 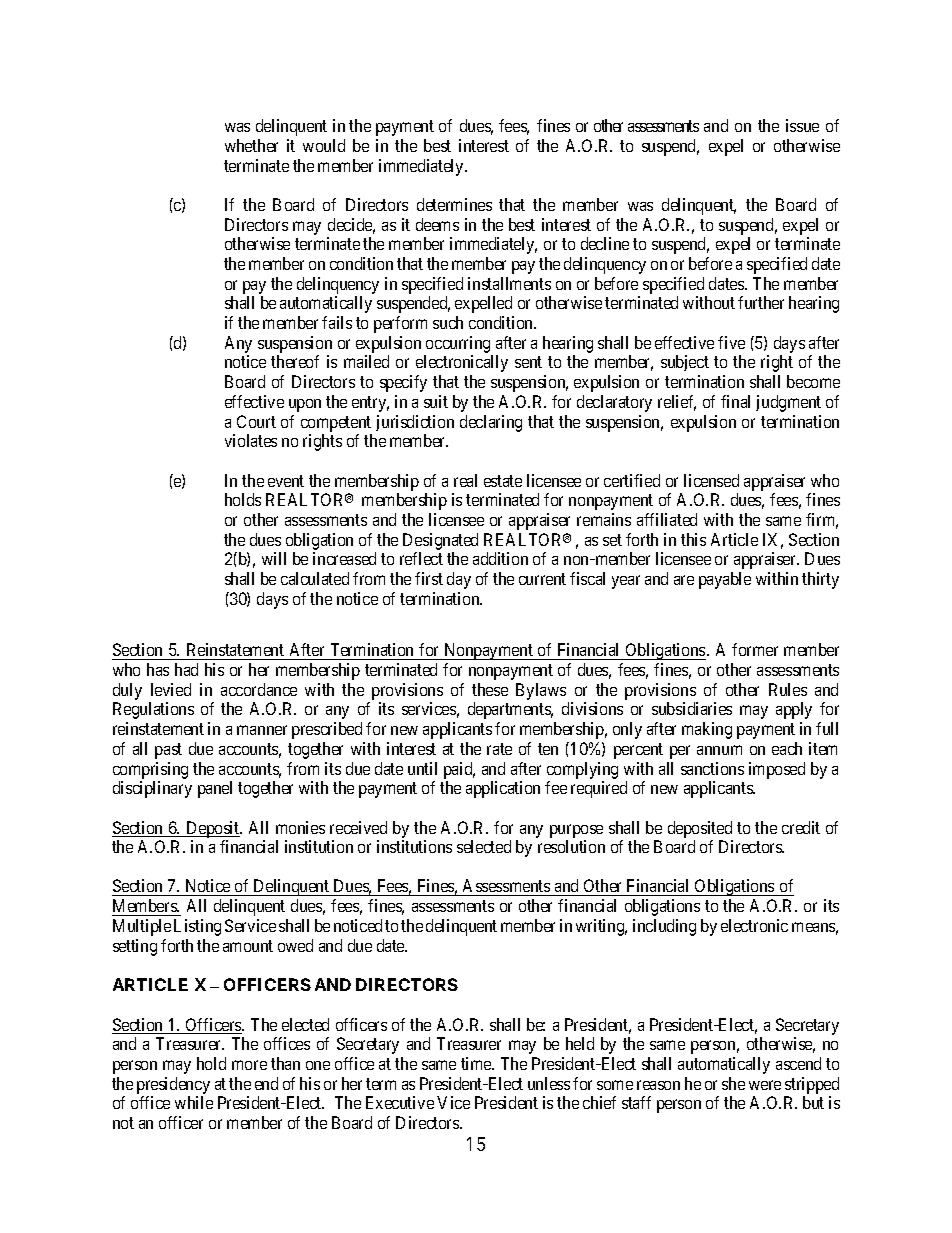 I want to click on first, so click(x=429, y=578).
